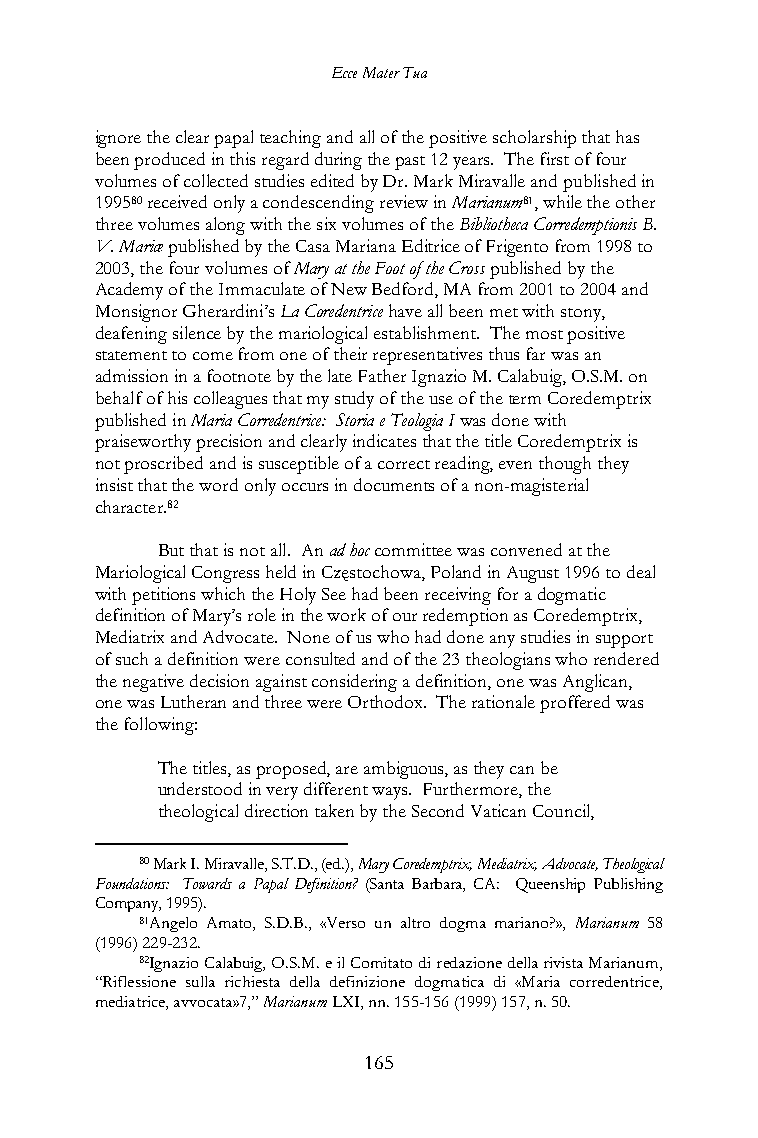 Image resolution: width=758 pixels, height=1138 pixels. What do you see at coordinates (171, 550) in the screenshot?
I see `But` at bounding box center [171, 550].
